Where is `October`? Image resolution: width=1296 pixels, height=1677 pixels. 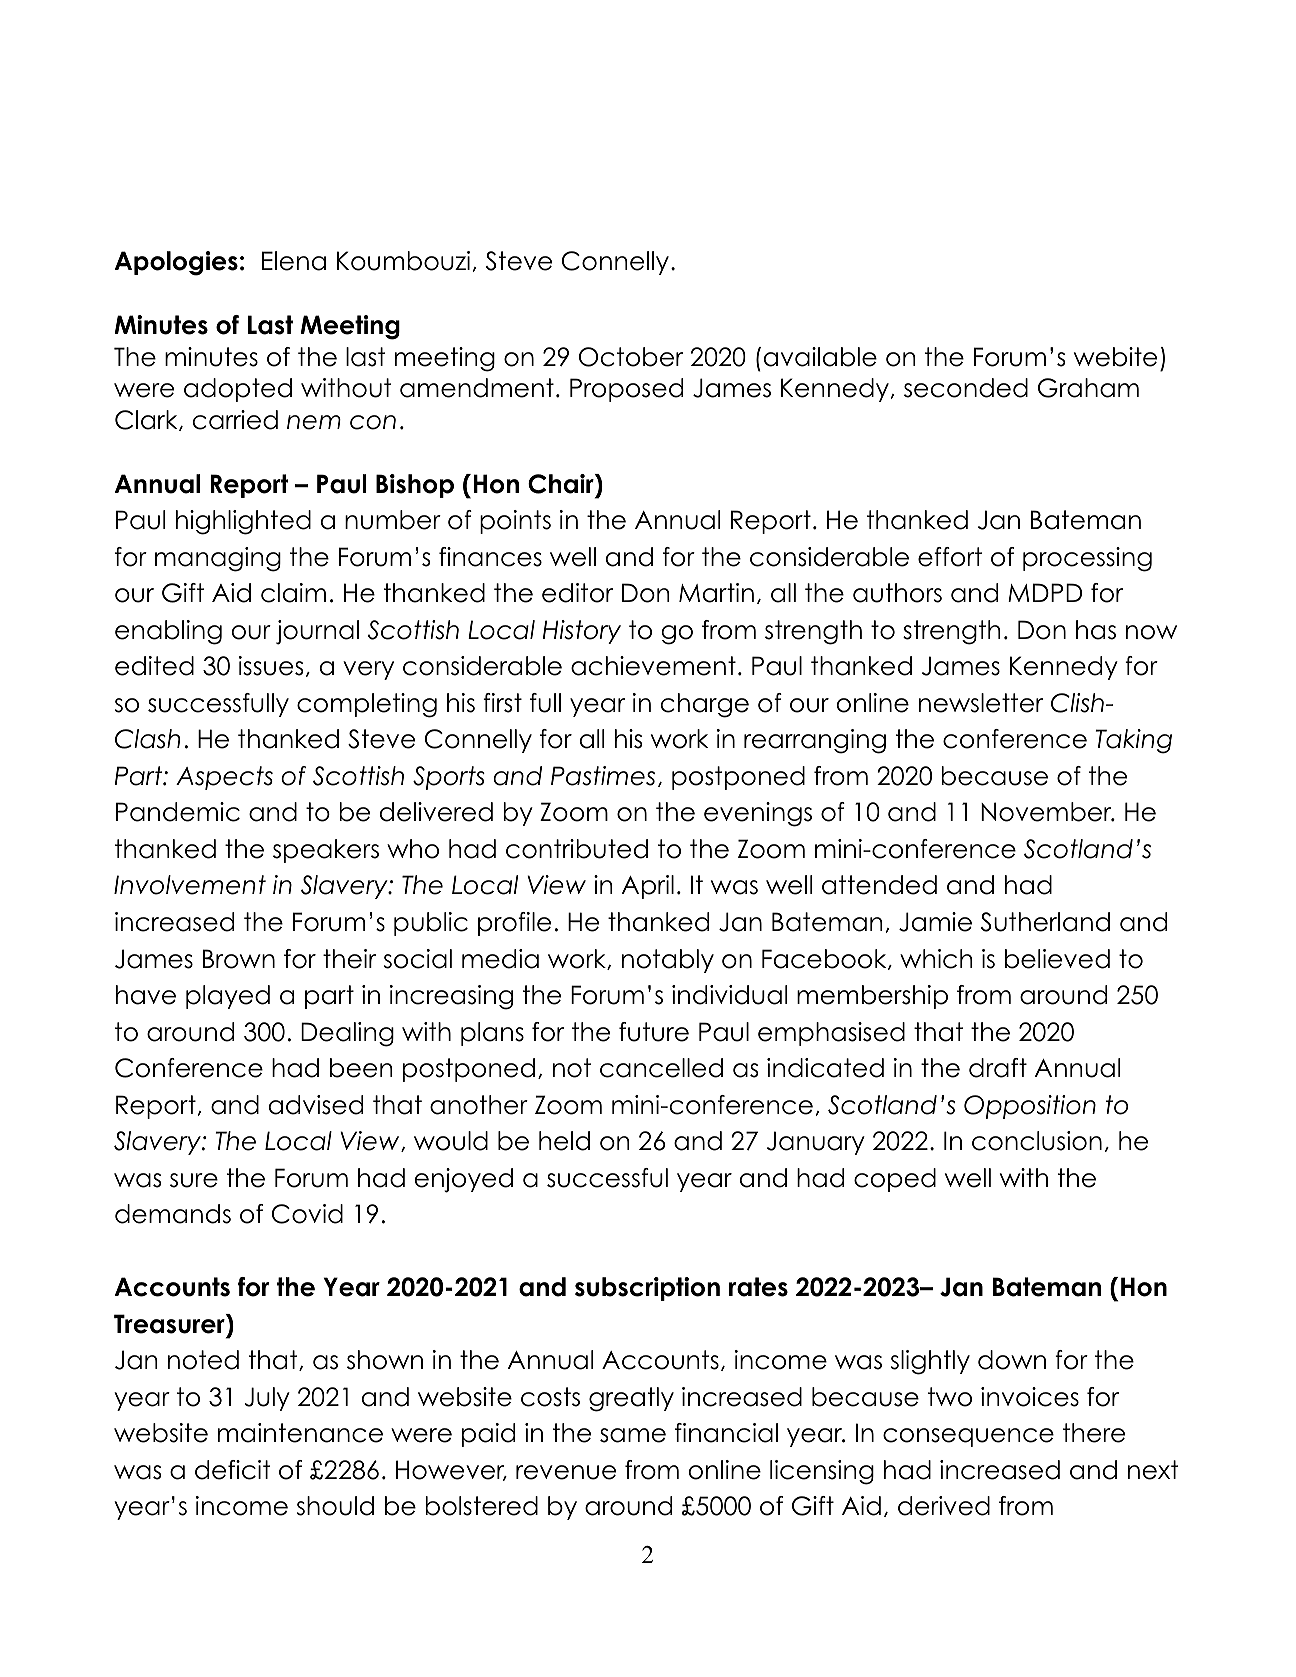
October is located at coordinates (631, 357).
